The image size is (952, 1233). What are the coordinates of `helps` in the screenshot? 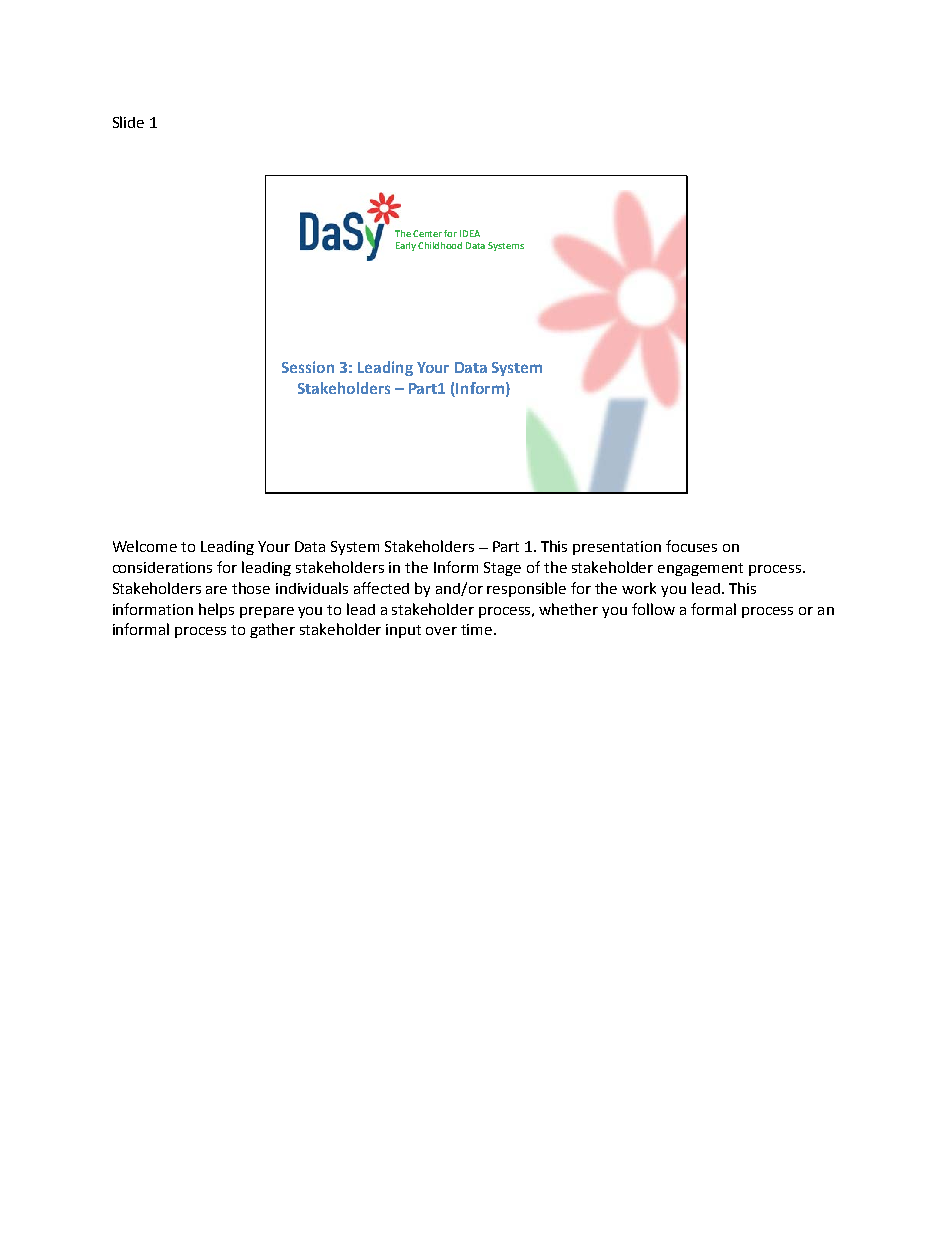 It's located at (216, 610).
